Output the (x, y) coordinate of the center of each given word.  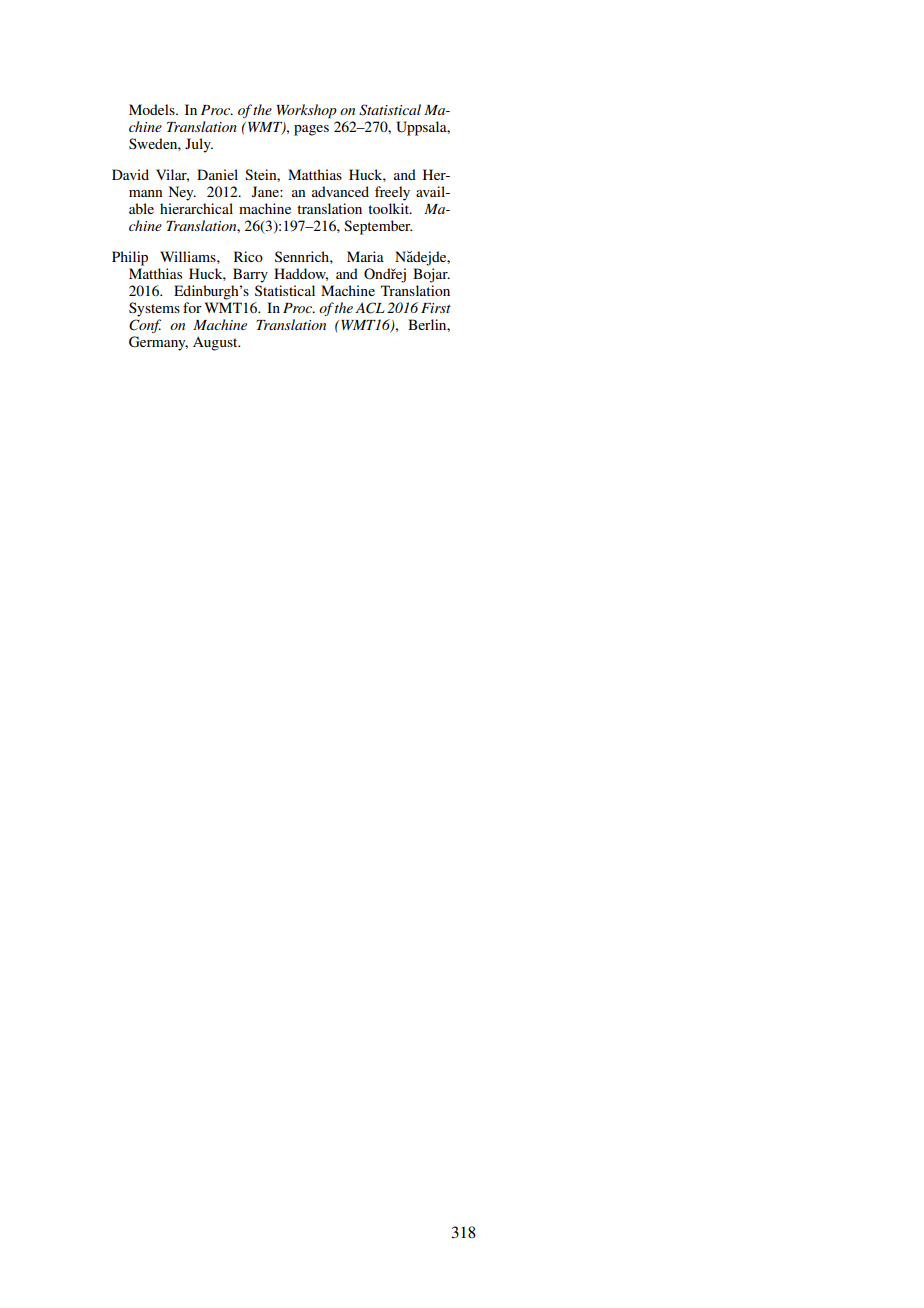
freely (392, 193)
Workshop (307, 111)
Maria (365, 256)
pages (311, 130)
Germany (158, 343)
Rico (248, 256)
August (216, 344)
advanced (340, 191)
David (130, 174)
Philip (130, 258)
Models (153, 109)
